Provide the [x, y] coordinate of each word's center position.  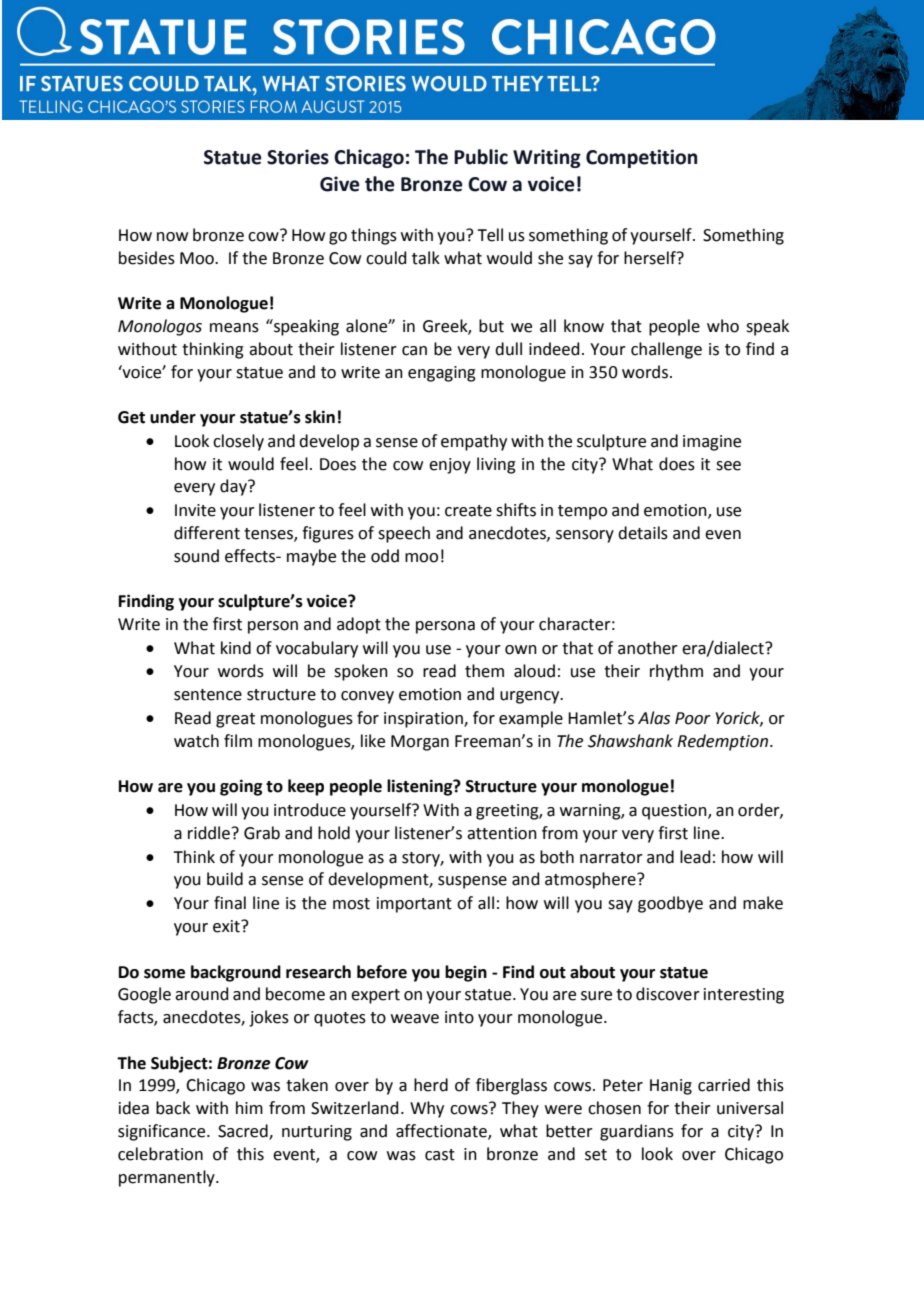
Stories [298, 157]
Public [481, 157]
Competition [641, 158]
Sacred [244, 1132]
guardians [637, 1132]
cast [440, 1155]
